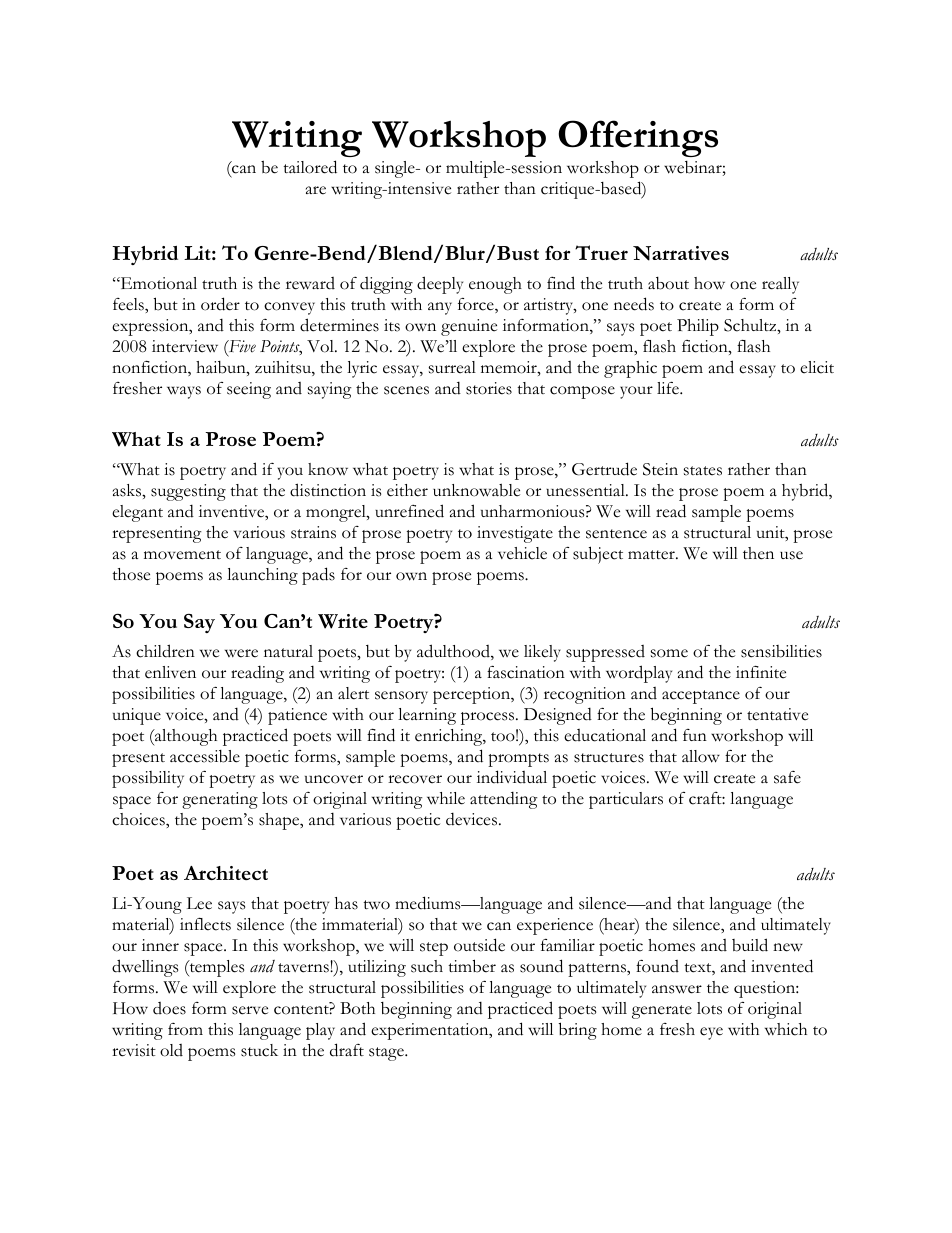 The width and height of the screenshot is (952, 1233). Describe the element at coordinates (489, 388) in the screenshot. I see `stories` at that location.
